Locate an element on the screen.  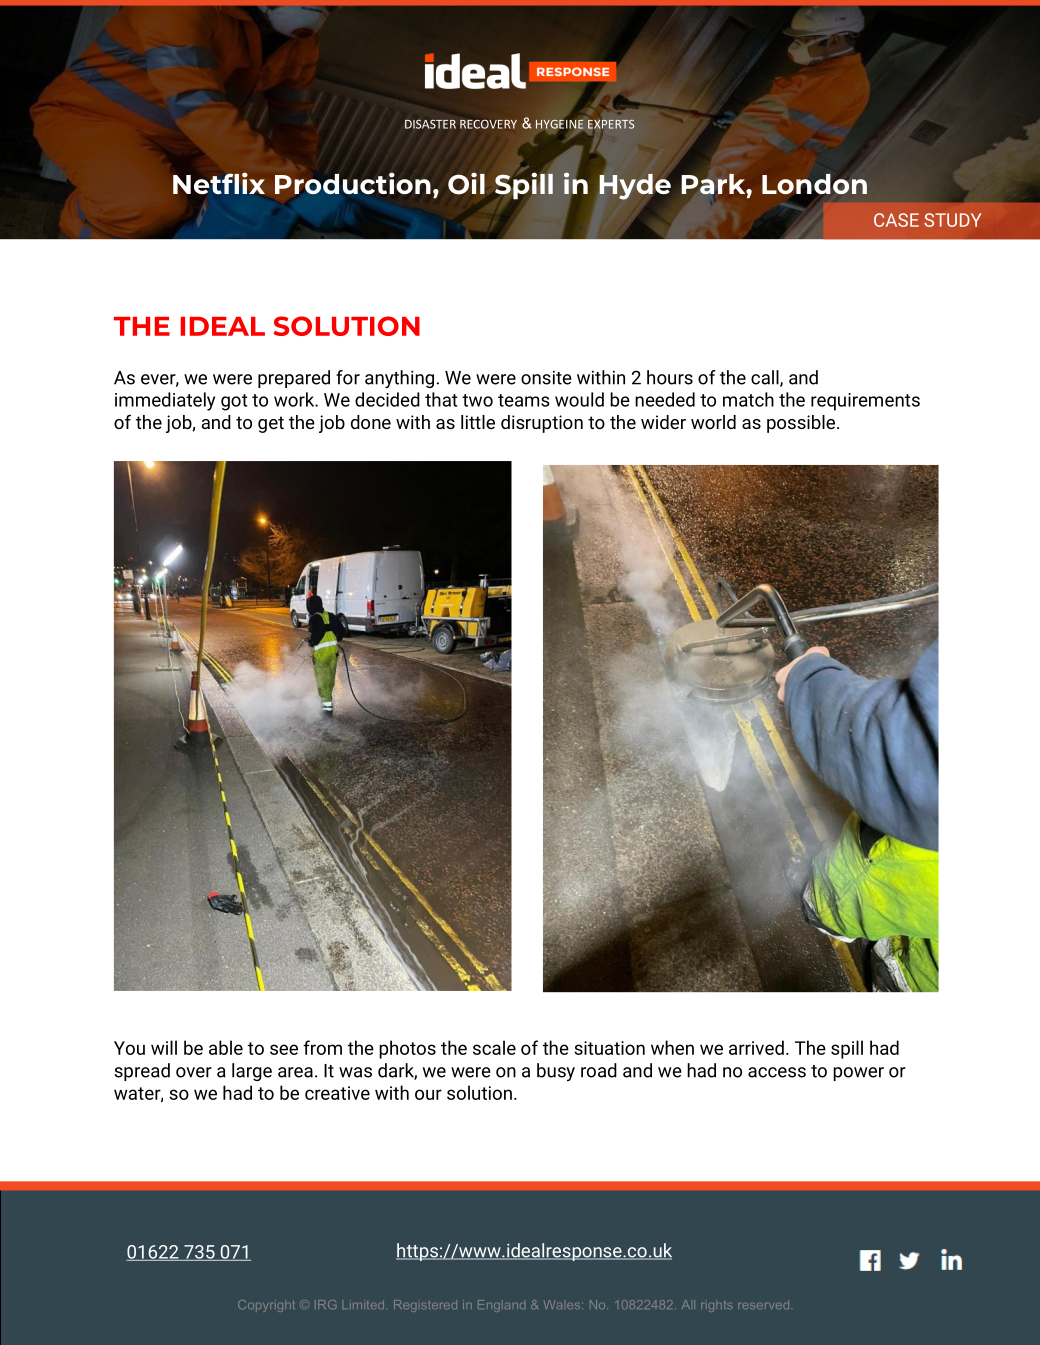
disruption is located at coordinates (542, 424).
